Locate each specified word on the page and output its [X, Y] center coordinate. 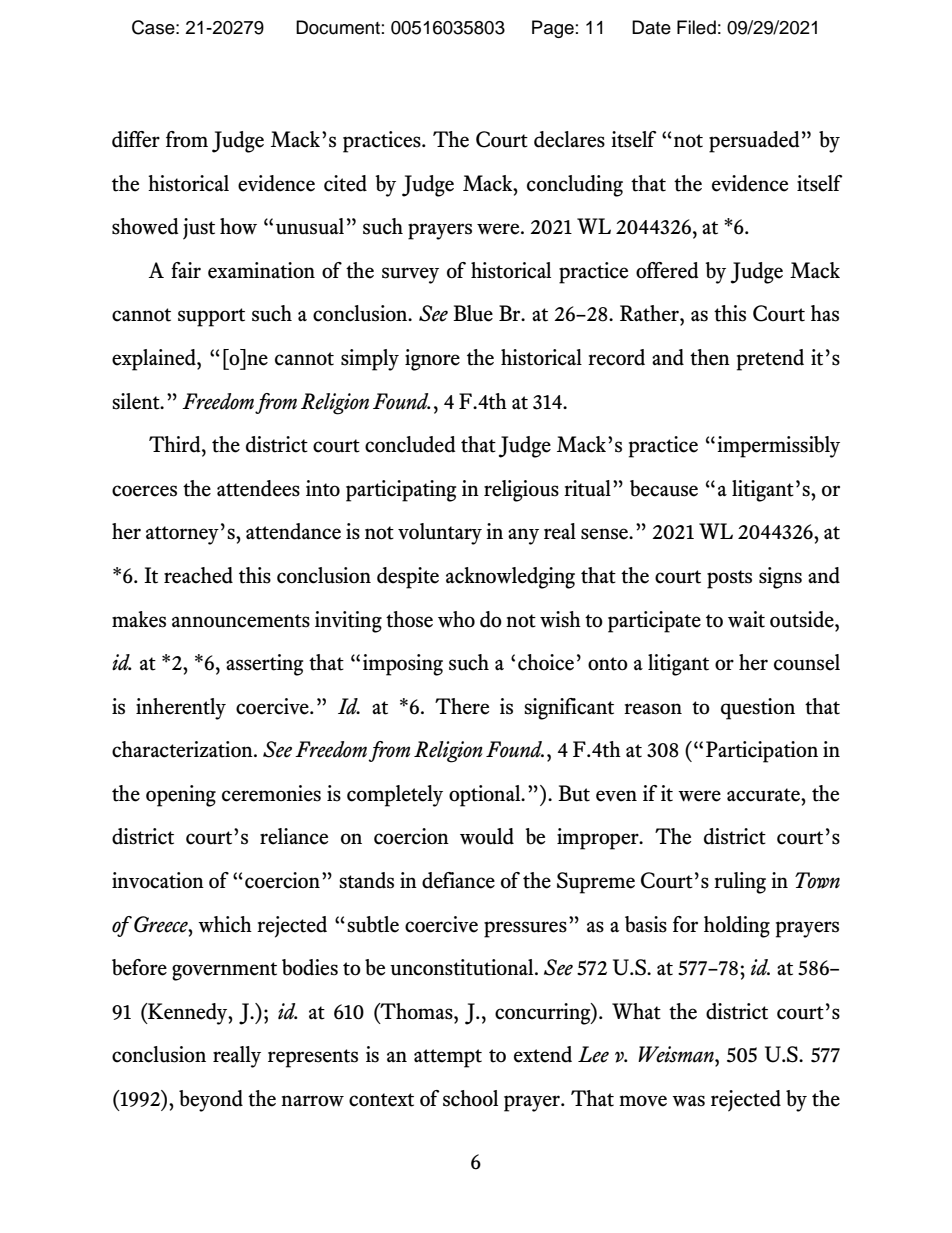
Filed [696, 27]
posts [729, 579]
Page [553, 29]
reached [198, 575]
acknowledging [510, 578]
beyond [211, 1101]
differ [136, 139]
